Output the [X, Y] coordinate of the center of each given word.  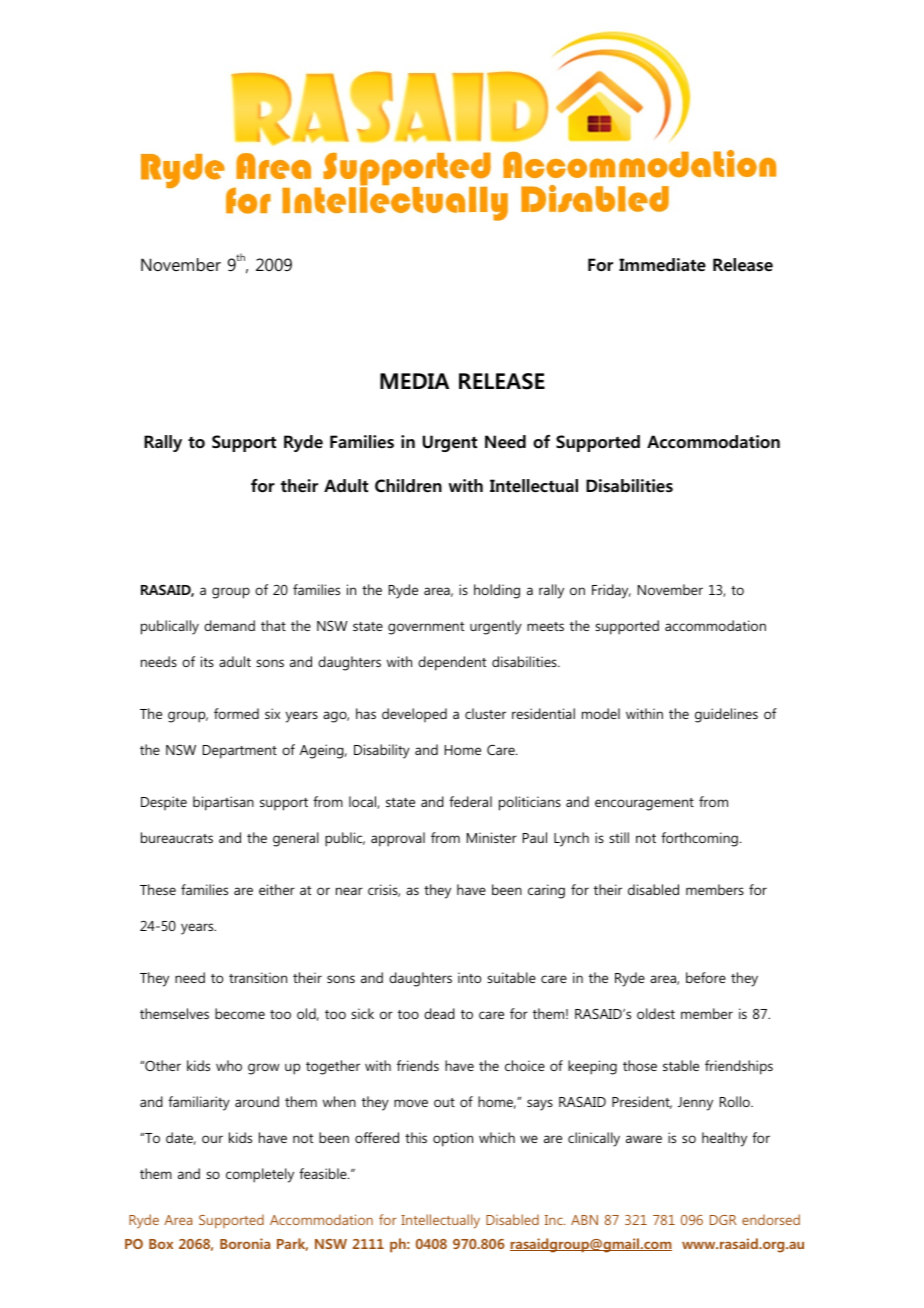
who [229, 1065]
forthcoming [699, 839]
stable [681, 1065]
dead [439, 1013]
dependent [452, 663]
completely [260, 1175]
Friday [611, 591]
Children [408, 486]
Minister [492, 837]
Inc [555, 1220]
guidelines [726, 715]
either [277, 889]
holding [497, 591]
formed [236, 713]
